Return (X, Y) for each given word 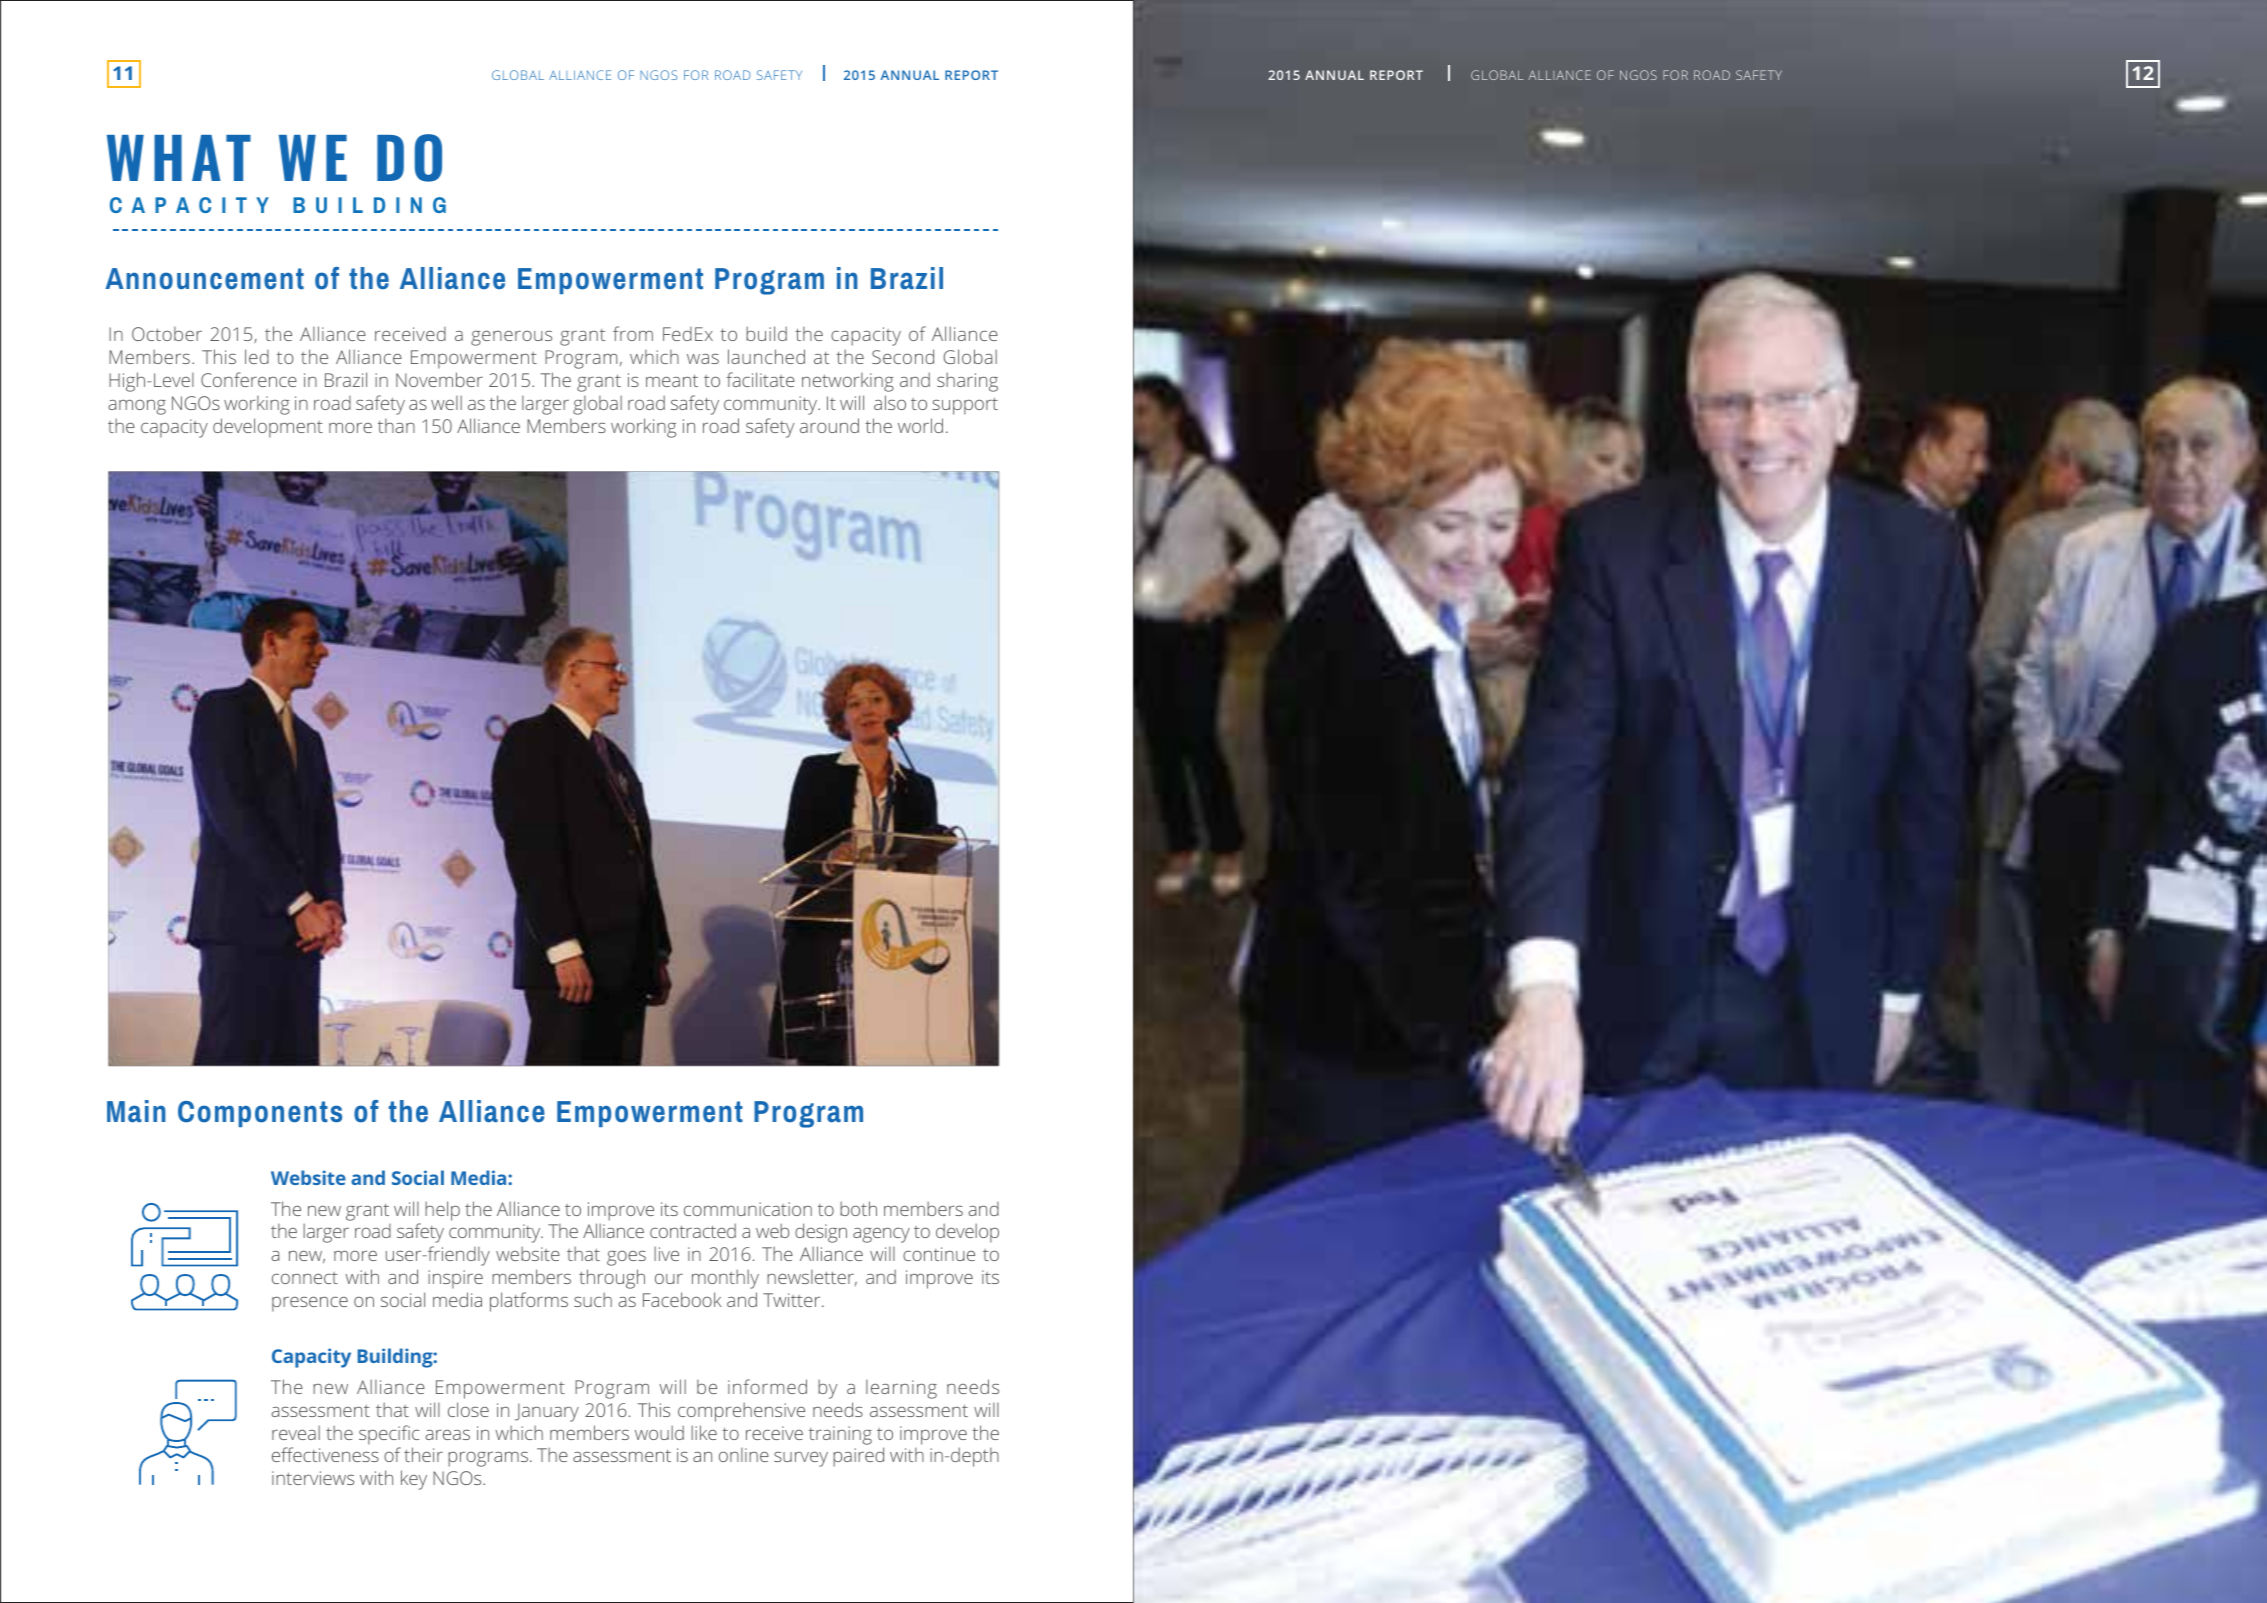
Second (903, 356)
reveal (296, 1432)
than (396, 426)
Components (260, 1114)
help (442, 1211)
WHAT (179, 158)
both (858, 1208)
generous (511, 338)
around (829, 425)
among (137, 407)
